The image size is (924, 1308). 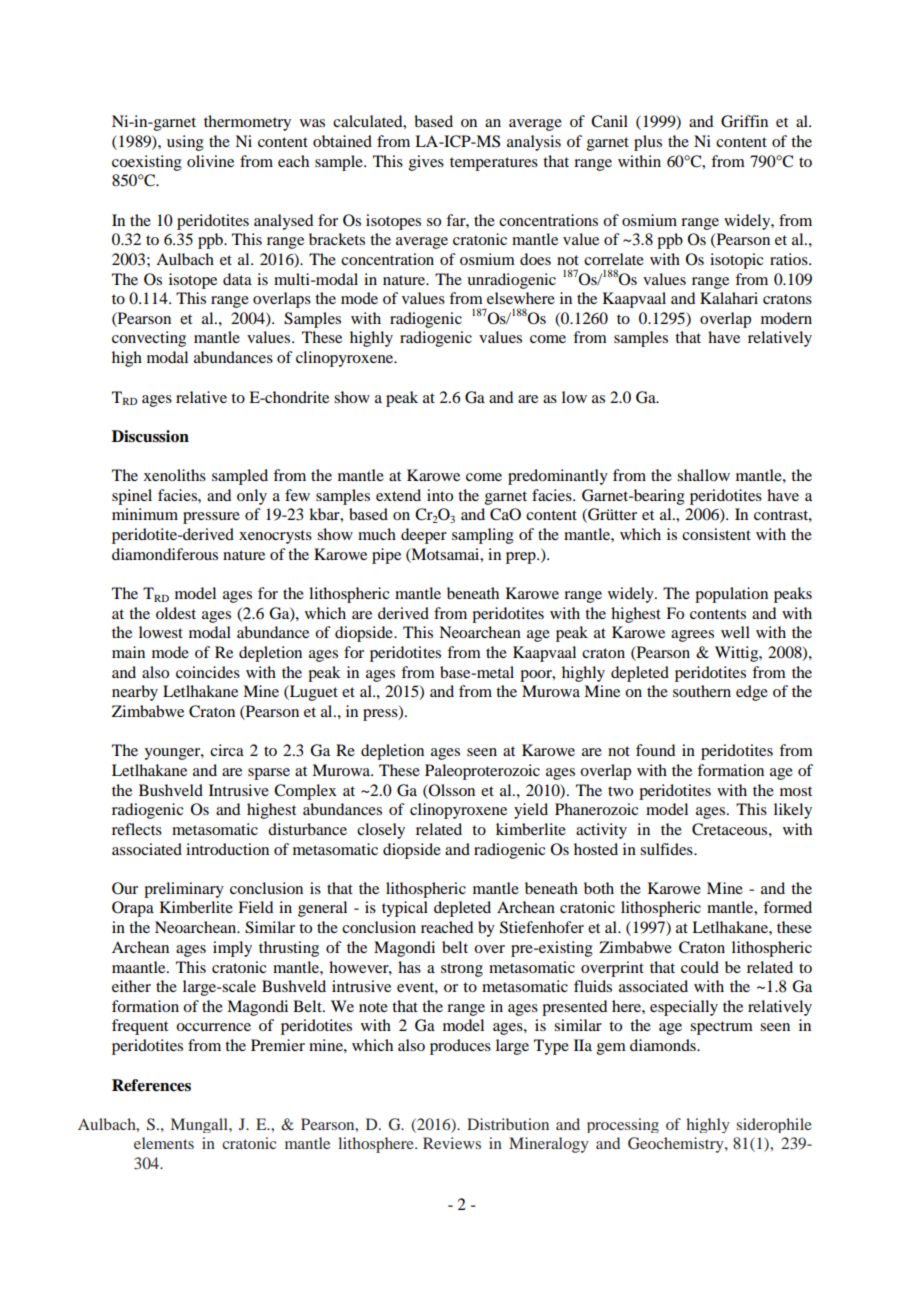 I want to click on gives, so click(x=426, y=163).
